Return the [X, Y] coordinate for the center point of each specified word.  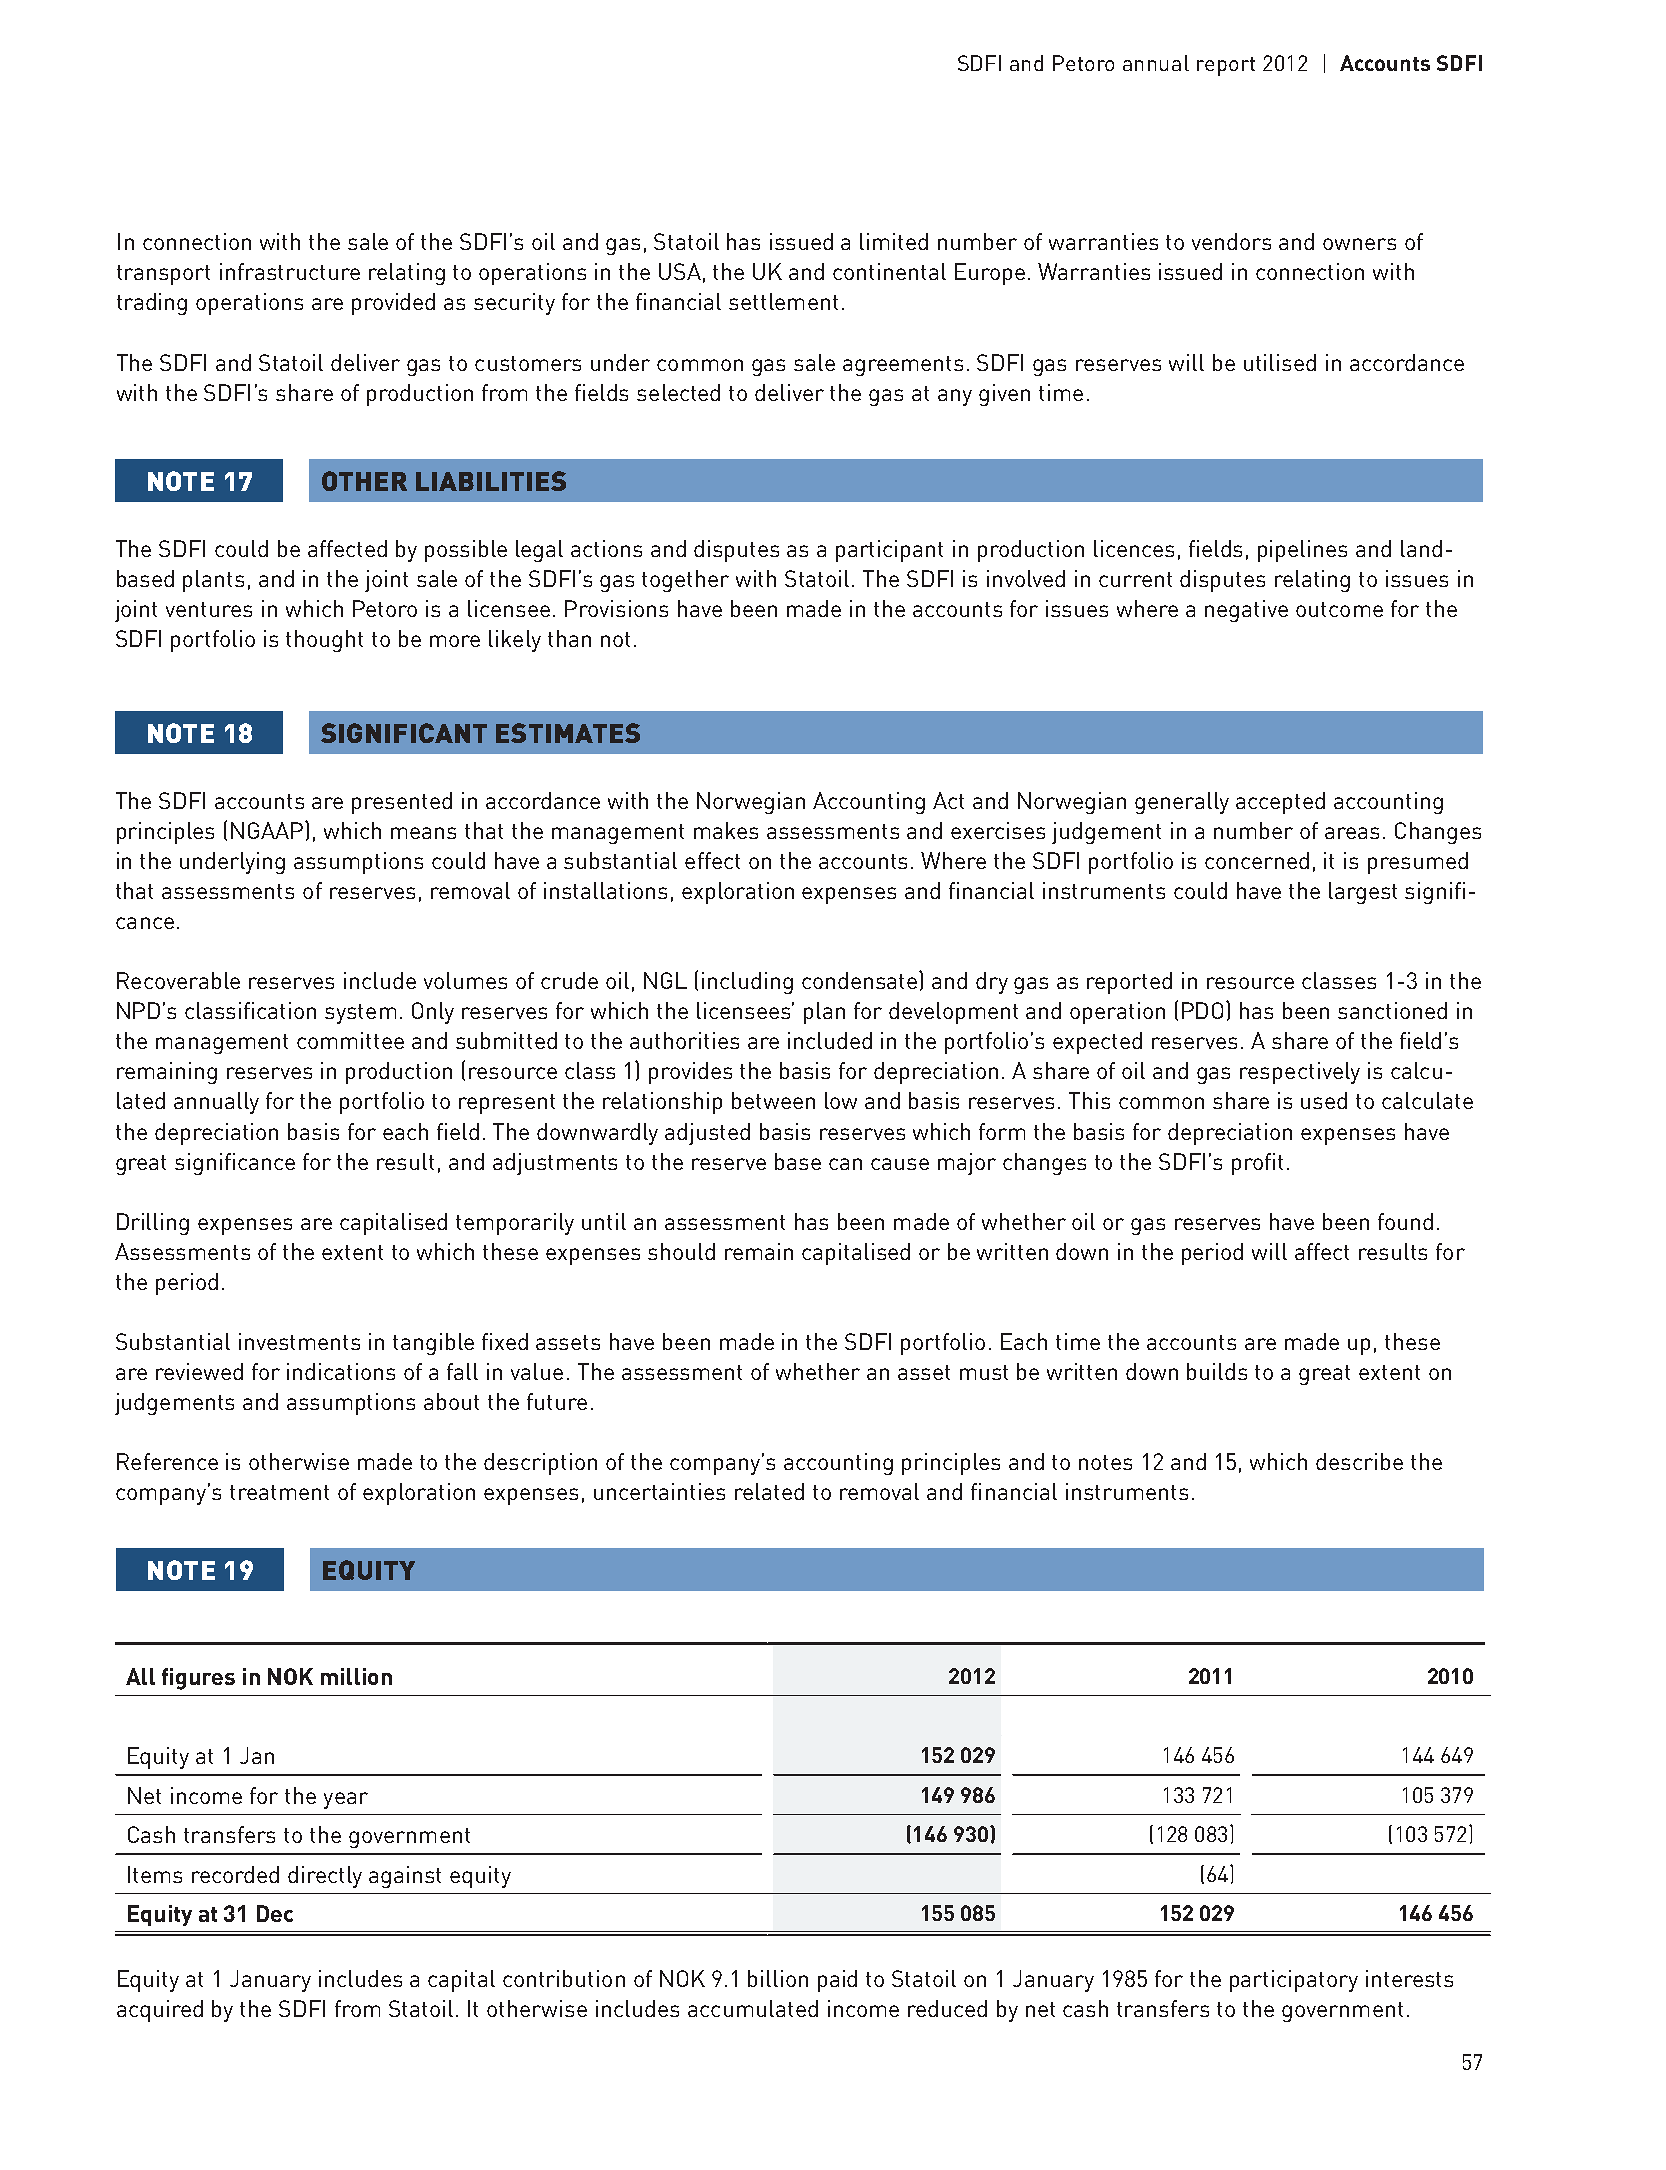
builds [1217, 1371]
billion [778, 1978]
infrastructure [290, 271]
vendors [1231, 241]
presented [402, 803]
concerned [1257, 860]
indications [341, 1371]
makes [726, 830]
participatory [1294, 1981]
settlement [783, 301]
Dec [275, 1913]
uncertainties [659, 1491]
